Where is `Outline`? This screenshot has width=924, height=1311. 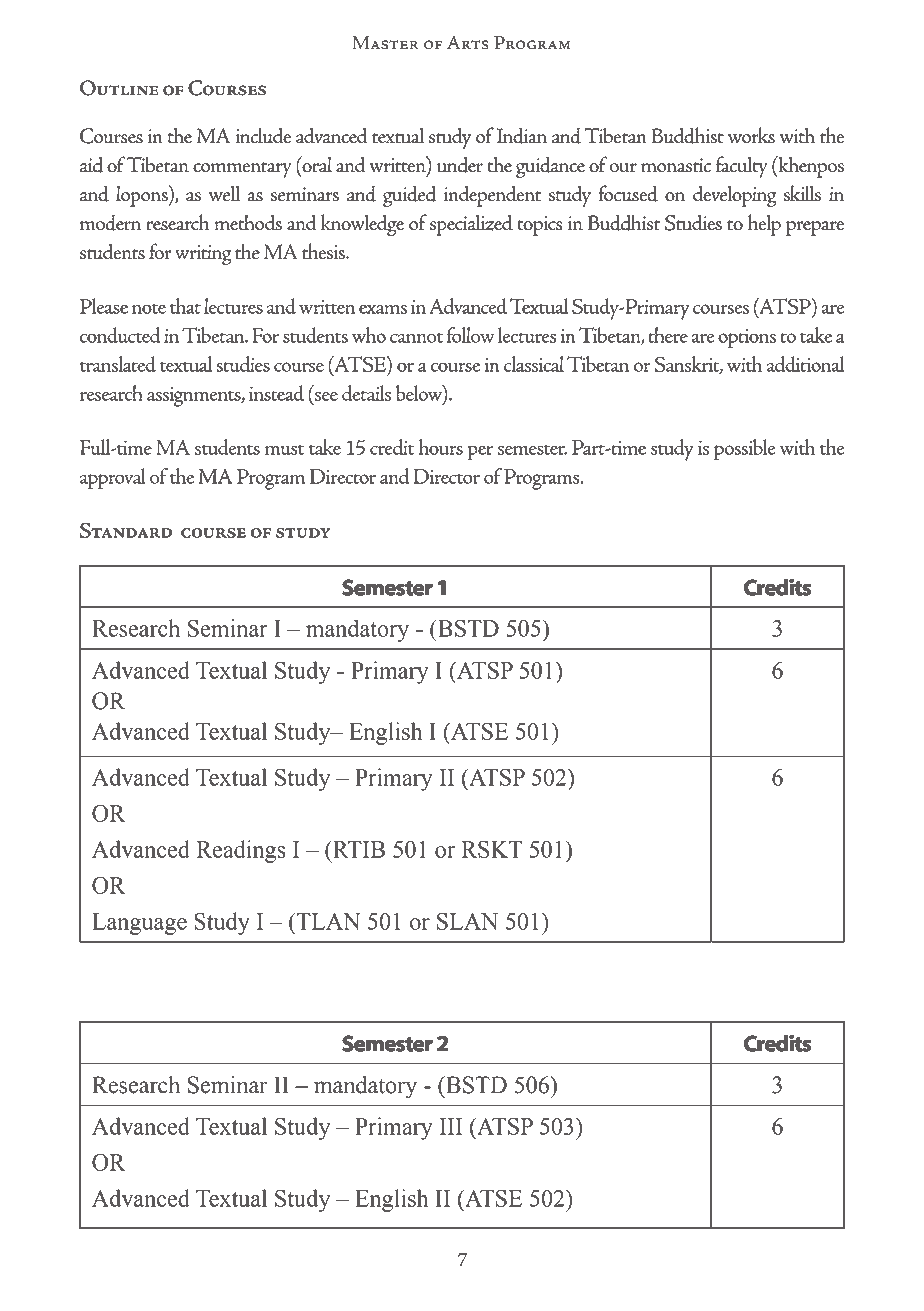
Outline is located at coordinates (119, 88).
